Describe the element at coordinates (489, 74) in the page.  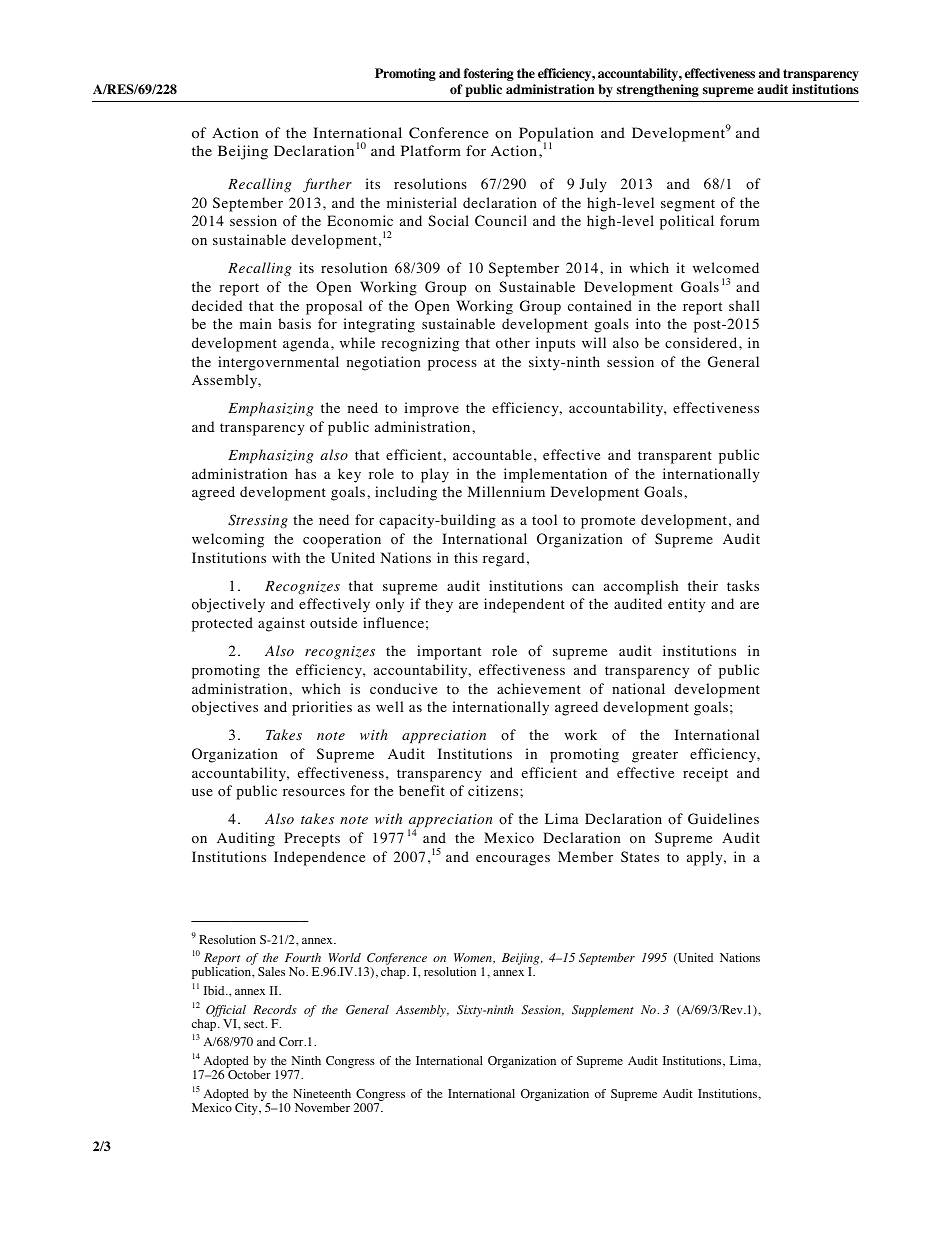
I see `fostering` at that location.
